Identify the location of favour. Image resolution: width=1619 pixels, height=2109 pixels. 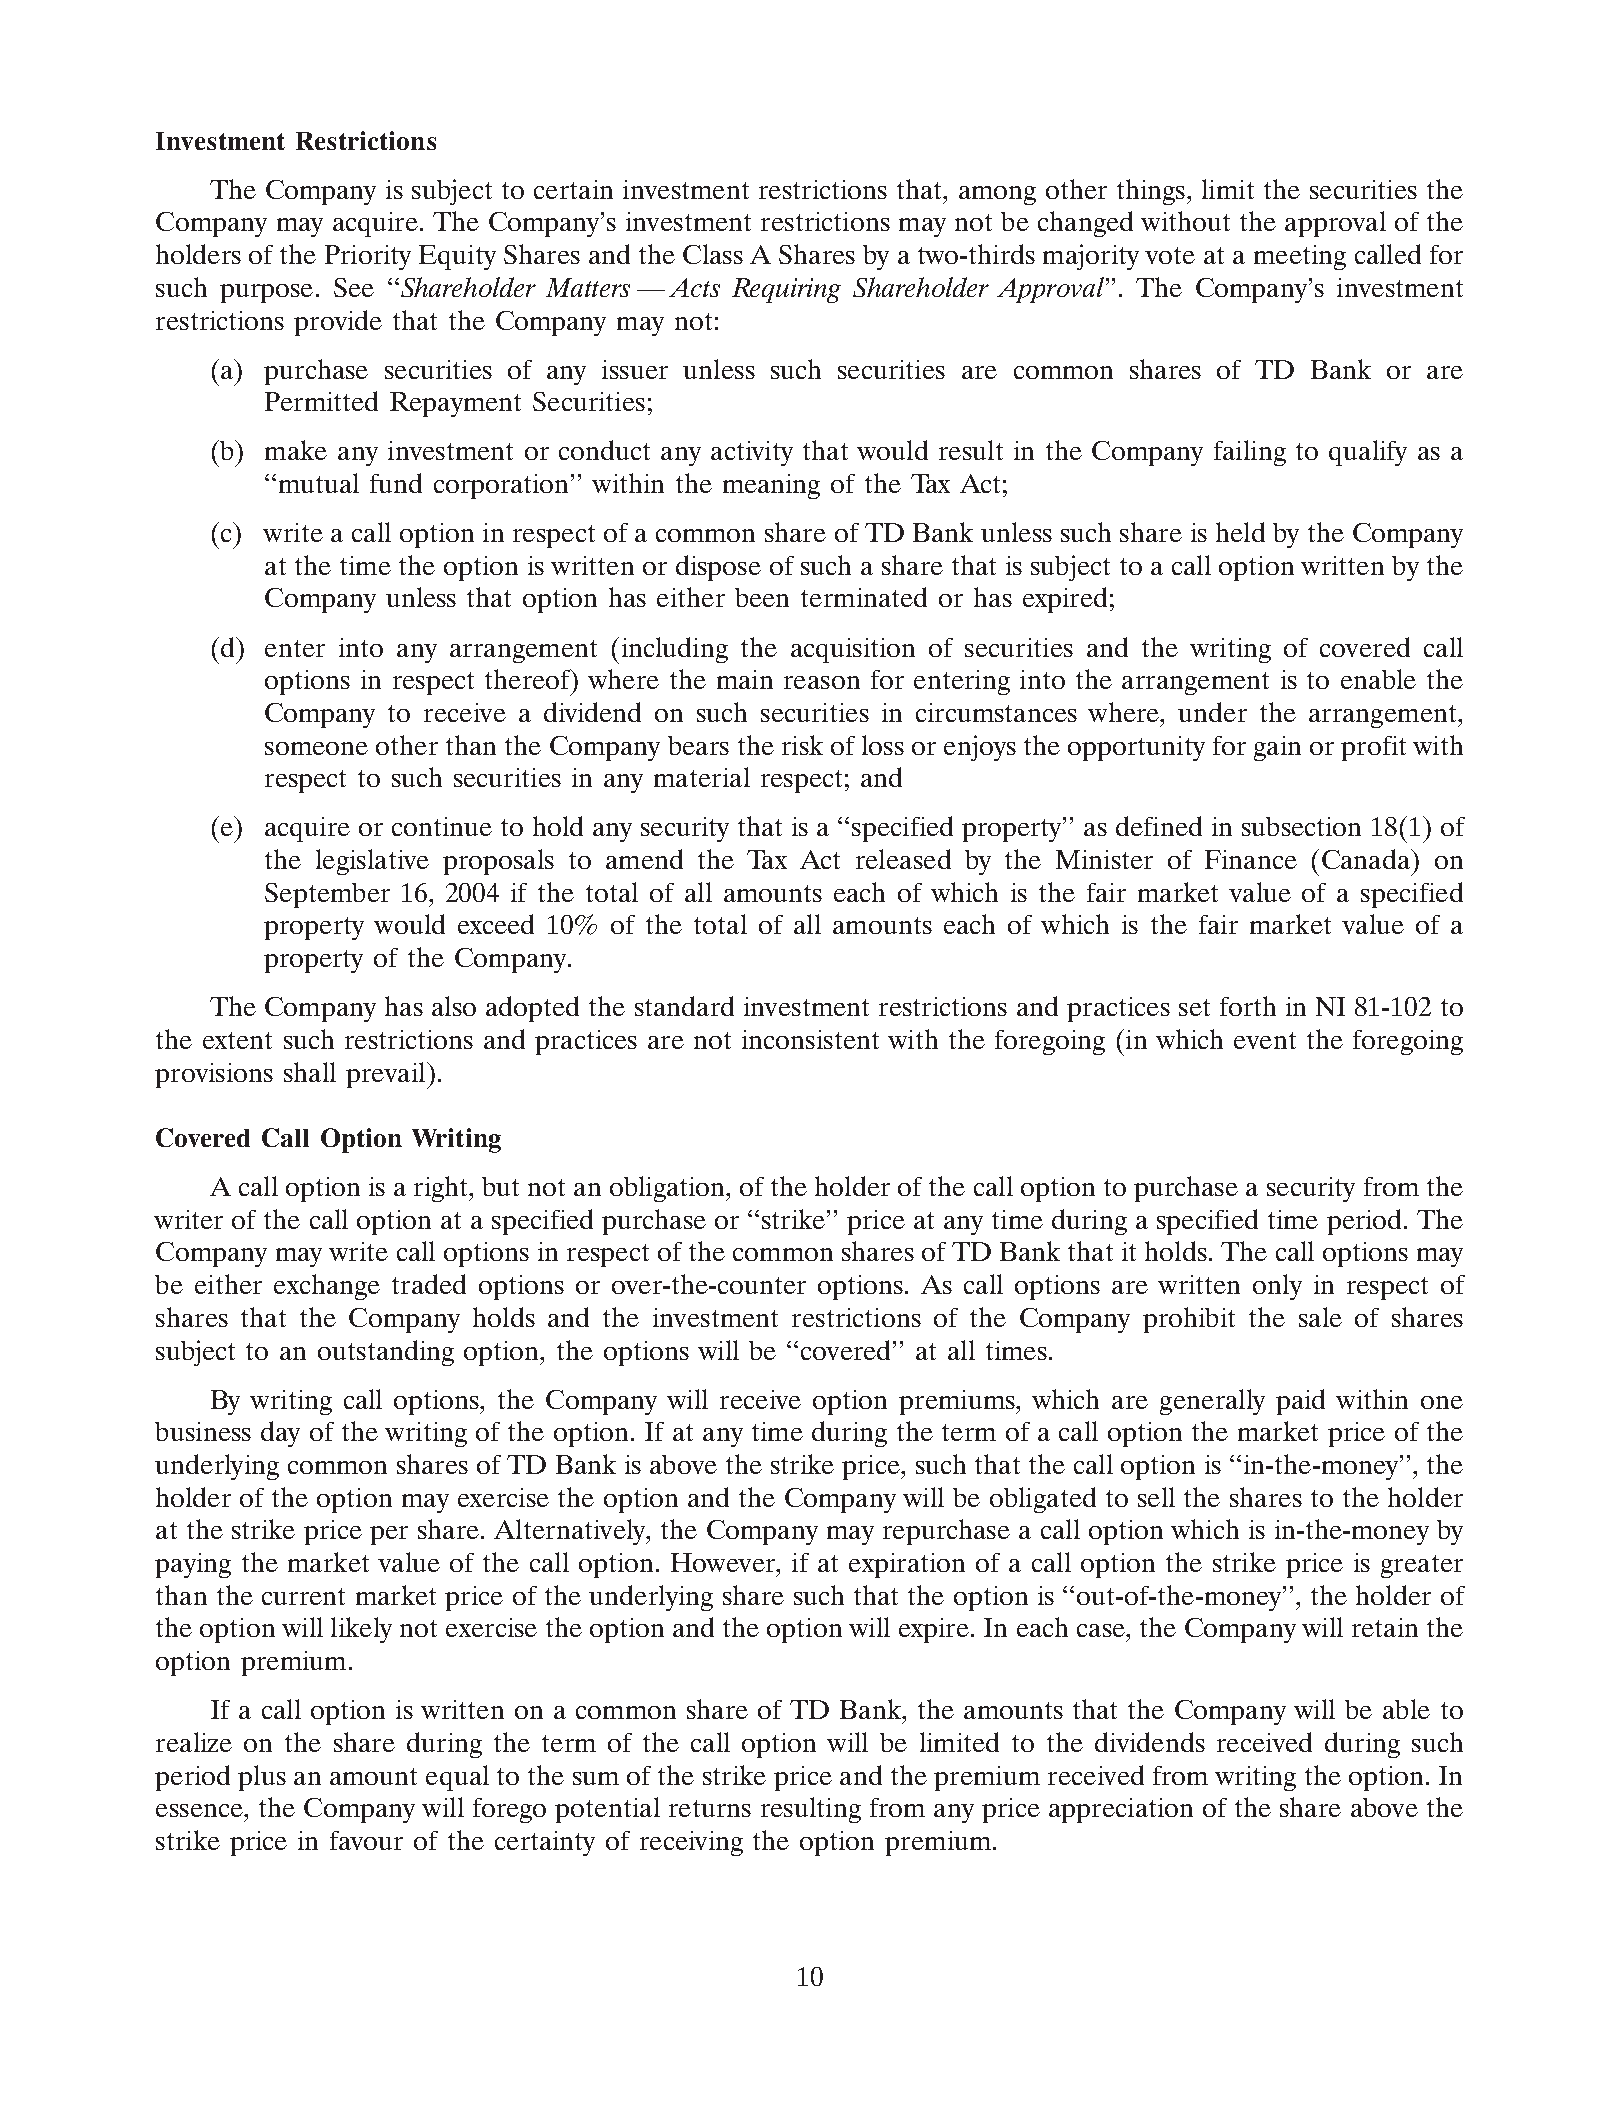
(366, 1840).
